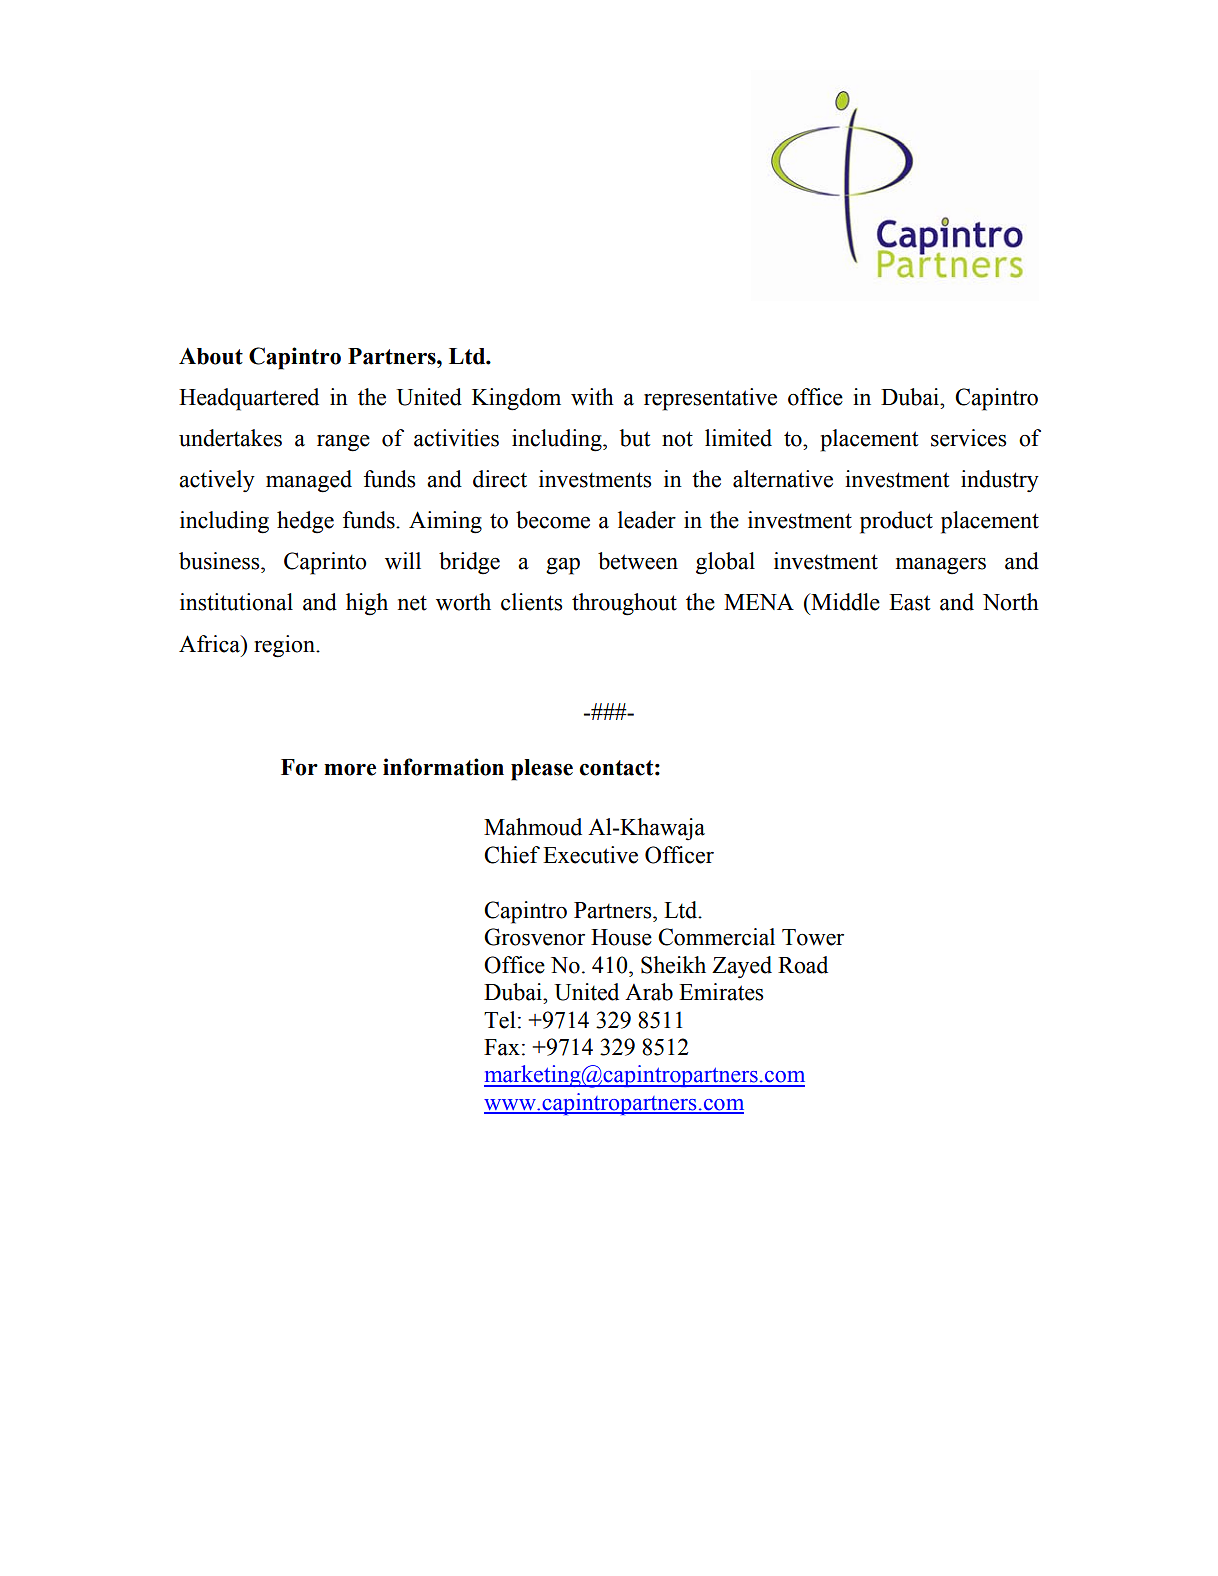 This screenshot has height=1576, width=1218. I want to click on throughout, so click(624, 604).
